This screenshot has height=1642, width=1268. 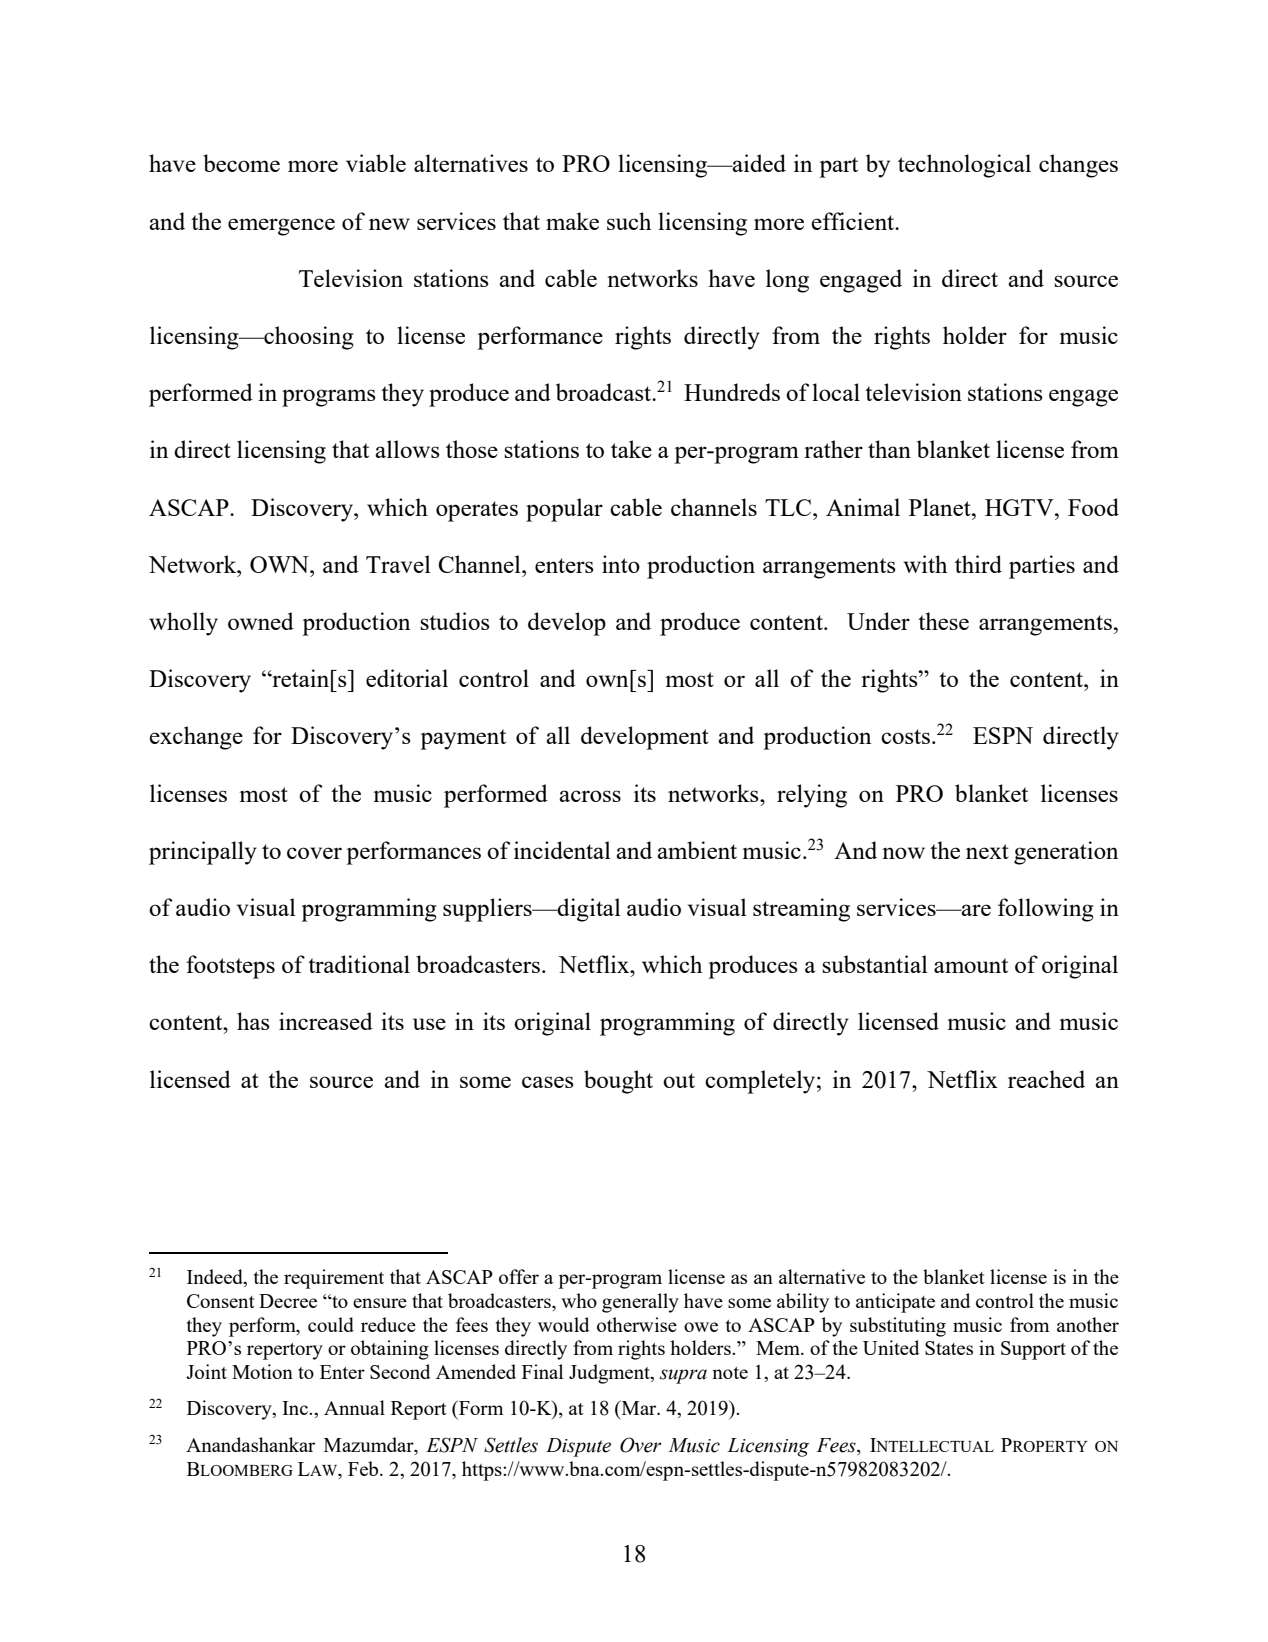 What do you see at coordinates (629, 221) in the screenshot?
I see `such` at bounding box center [629, 221].
